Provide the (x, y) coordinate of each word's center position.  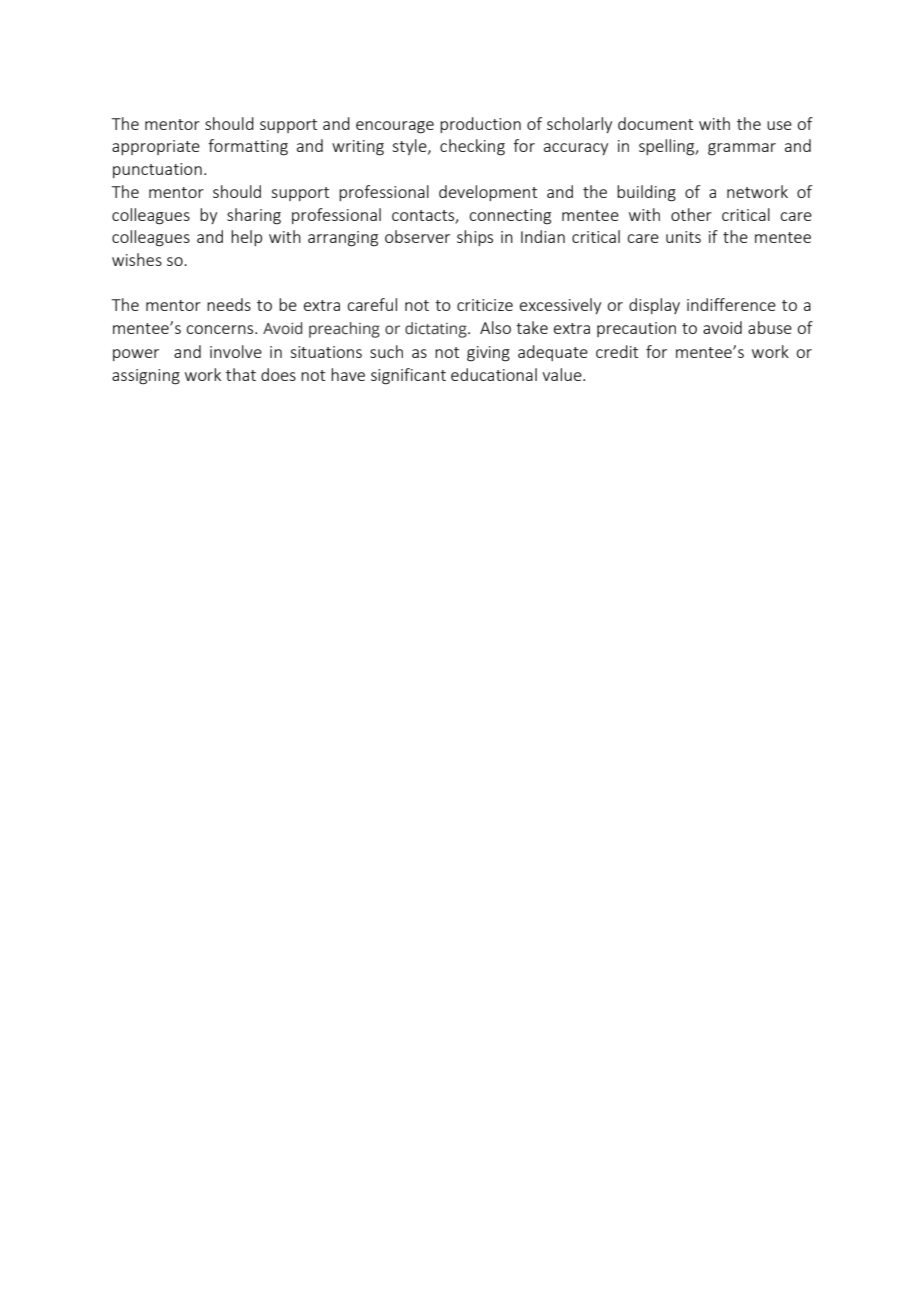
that (241, 374)
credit (617, 351)
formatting (248, 147)
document (655, 123)
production (480, 125)
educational (494, 374)
